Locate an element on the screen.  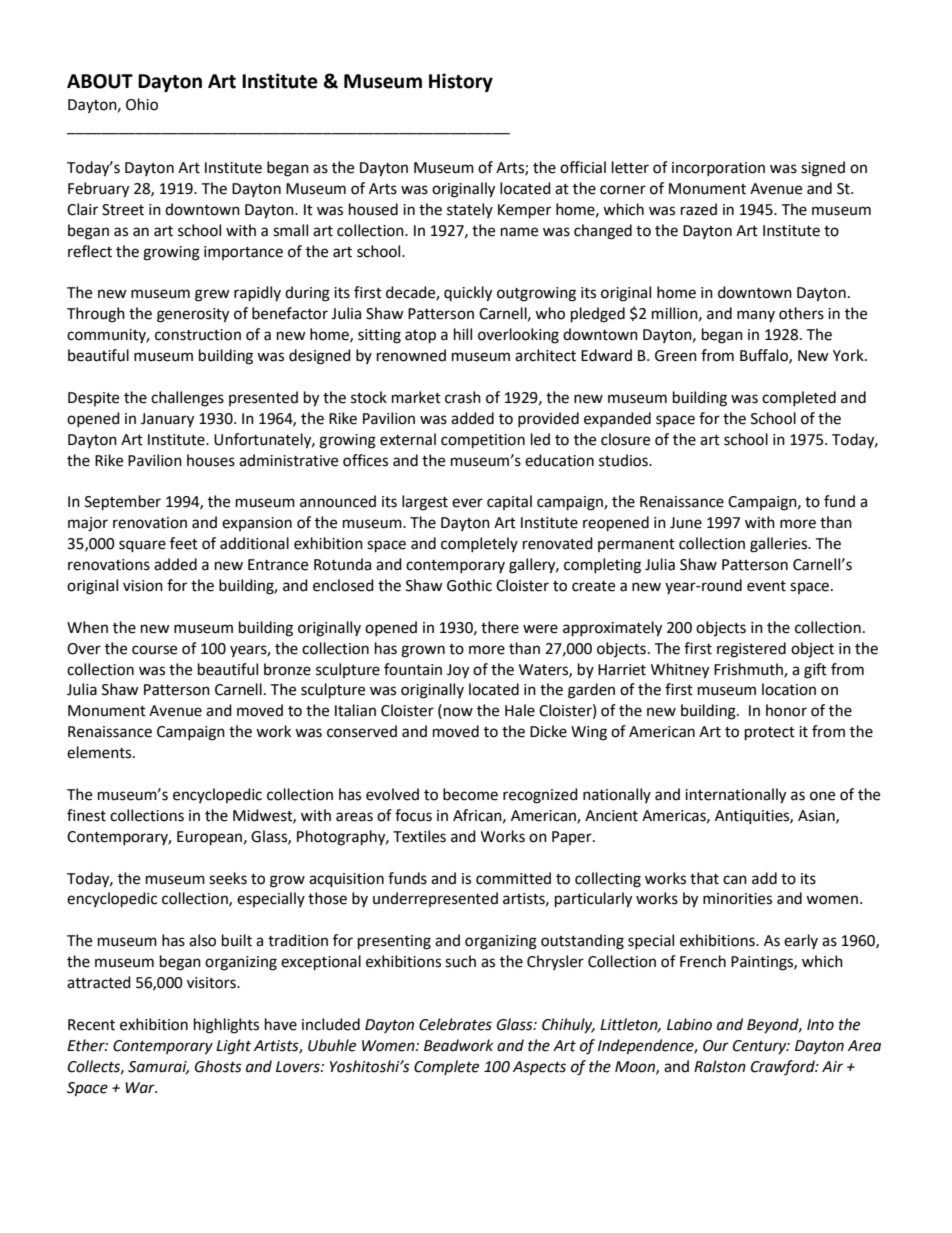
hill is located at coordinates (463, 334).
